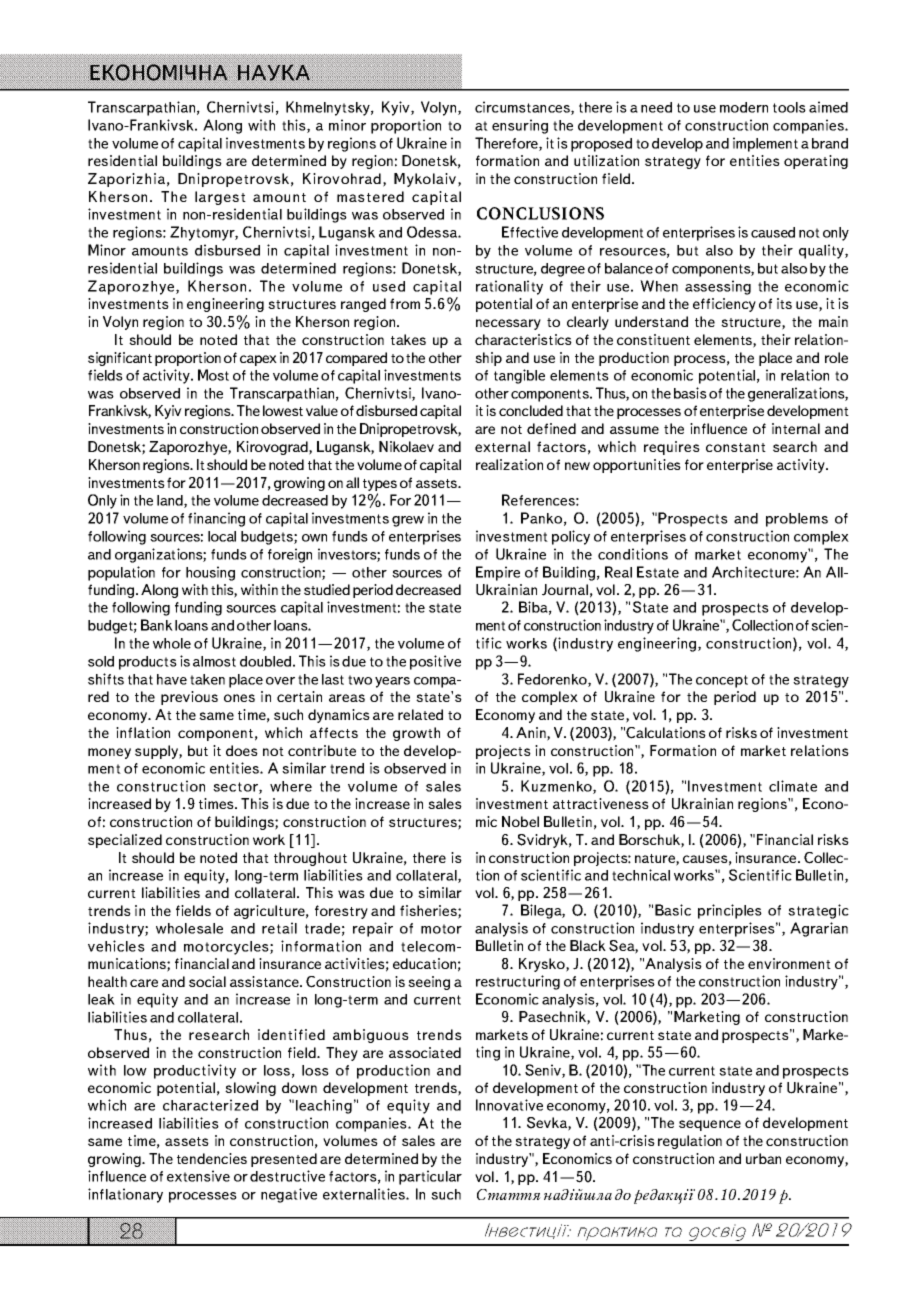  What do you see at coordinates (498, 573) in the image?
I see `Empire` at bounding box center [498, 573].
